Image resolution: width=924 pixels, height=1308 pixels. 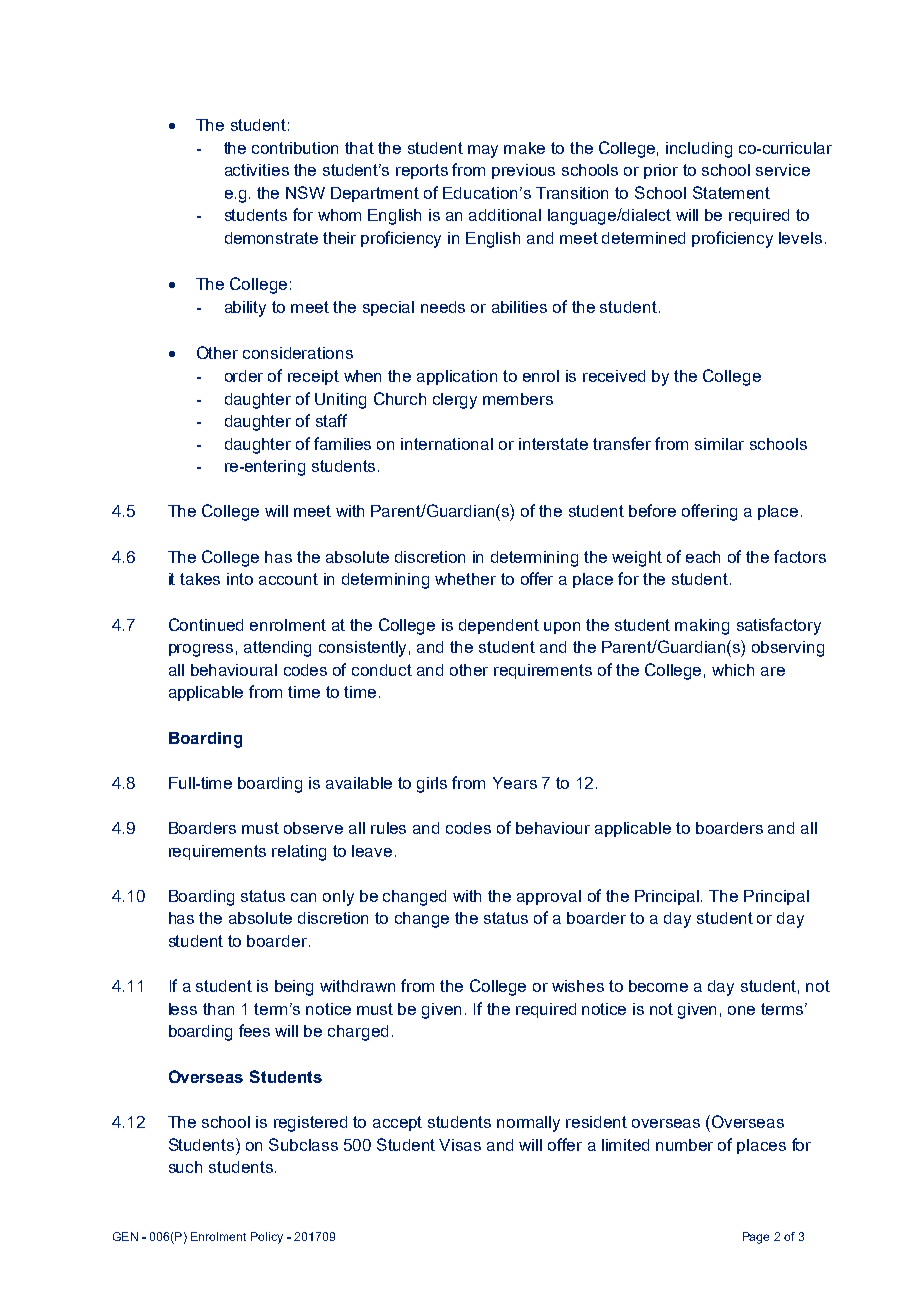 What do you see at coordinates (703, 557) in the screenshot?
I see `each` at bounding box center [703, 557].
